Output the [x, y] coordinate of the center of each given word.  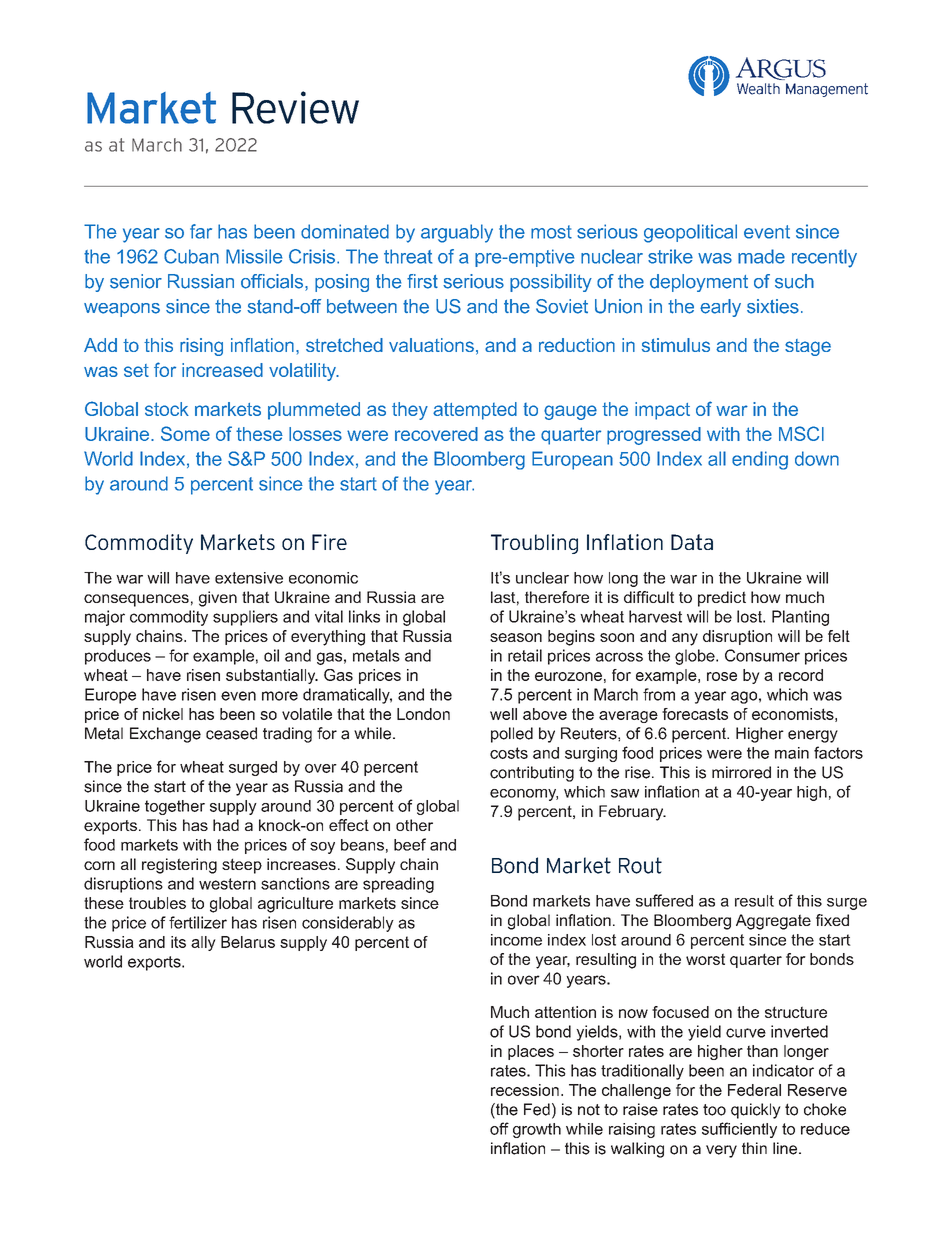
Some [185, 433]
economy [524, 795]
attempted [475, 411]
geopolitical [690, 233]
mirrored [741, 772]
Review [295, 107]
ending [760, 460]
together [175, 807]
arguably [457, 233]
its [178, 942]
